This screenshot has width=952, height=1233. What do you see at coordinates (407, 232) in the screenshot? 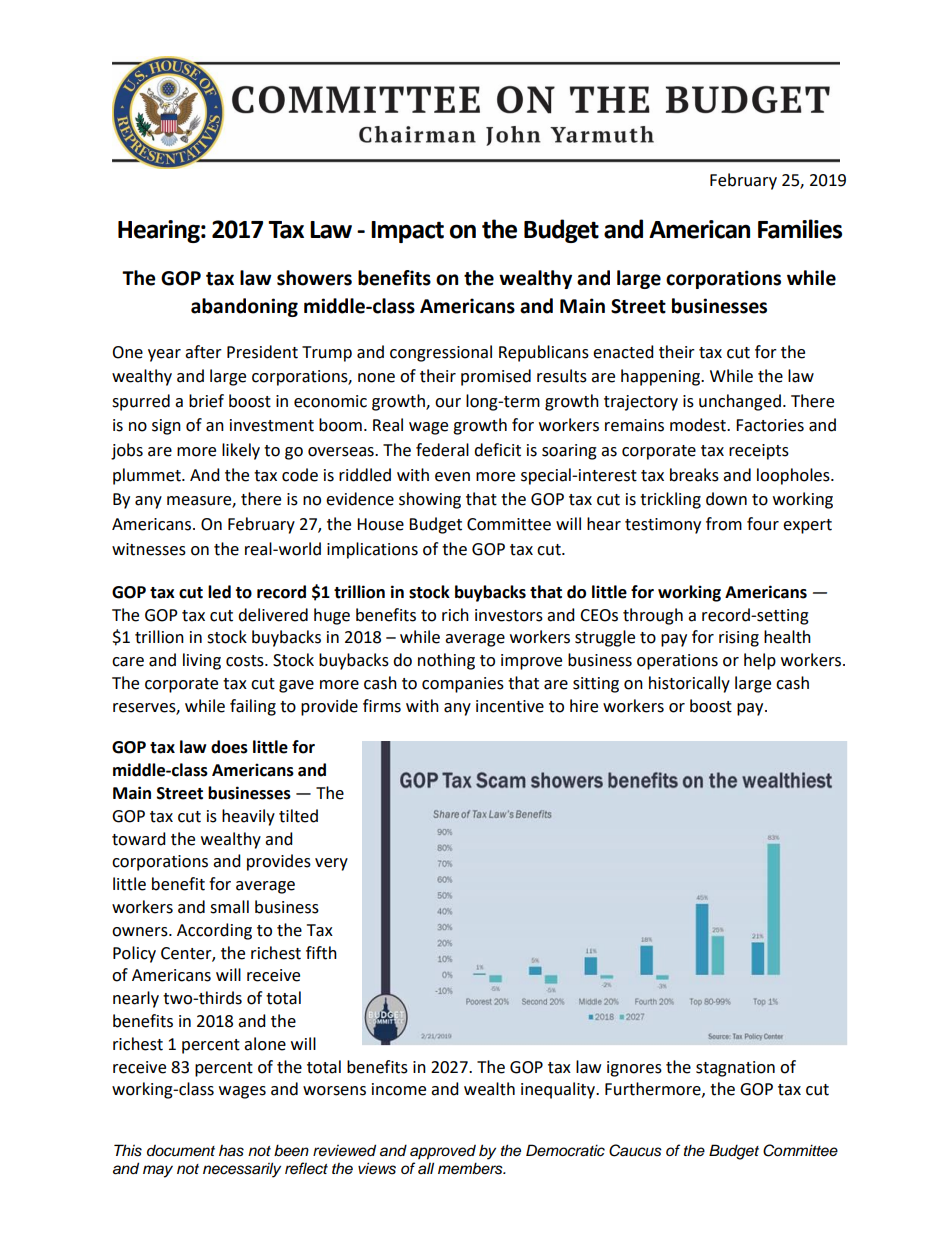
I see `Impact` at bounding box center [407, 232].
